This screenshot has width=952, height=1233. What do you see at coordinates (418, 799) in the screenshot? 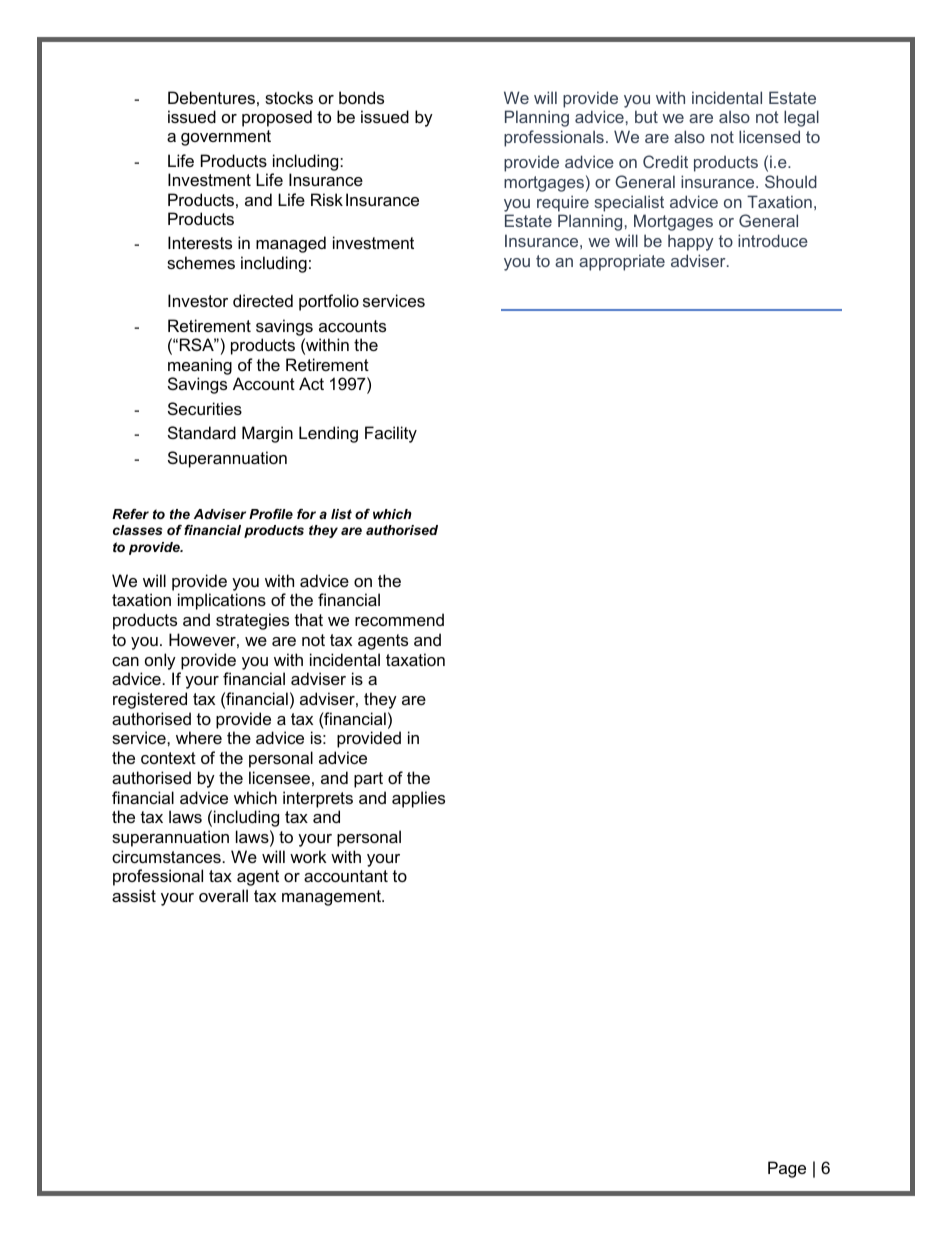
I see `applies` at bounding box center [418, 799].
